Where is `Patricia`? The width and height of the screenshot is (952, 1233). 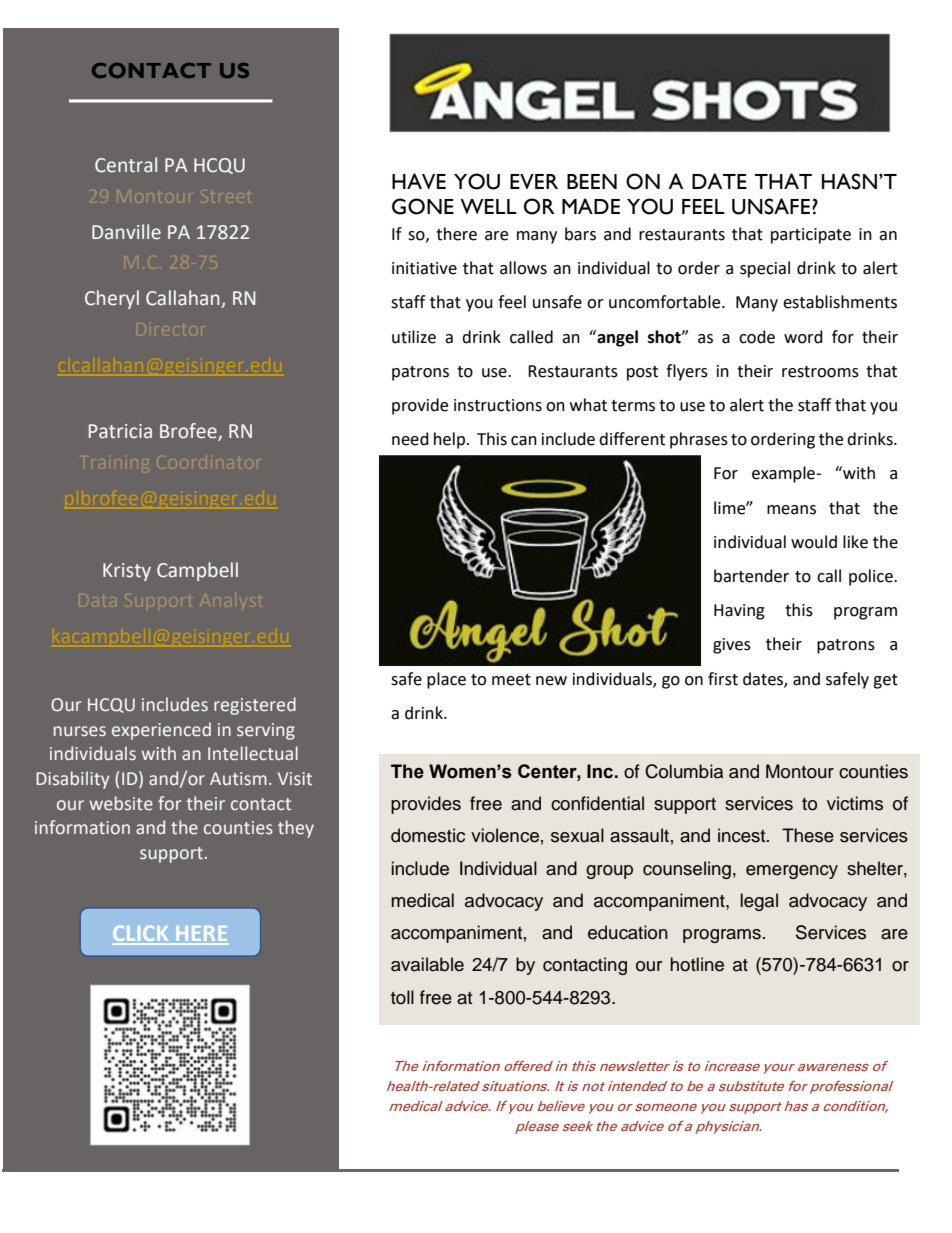 Patricia is located at coordinates (120, 431).
